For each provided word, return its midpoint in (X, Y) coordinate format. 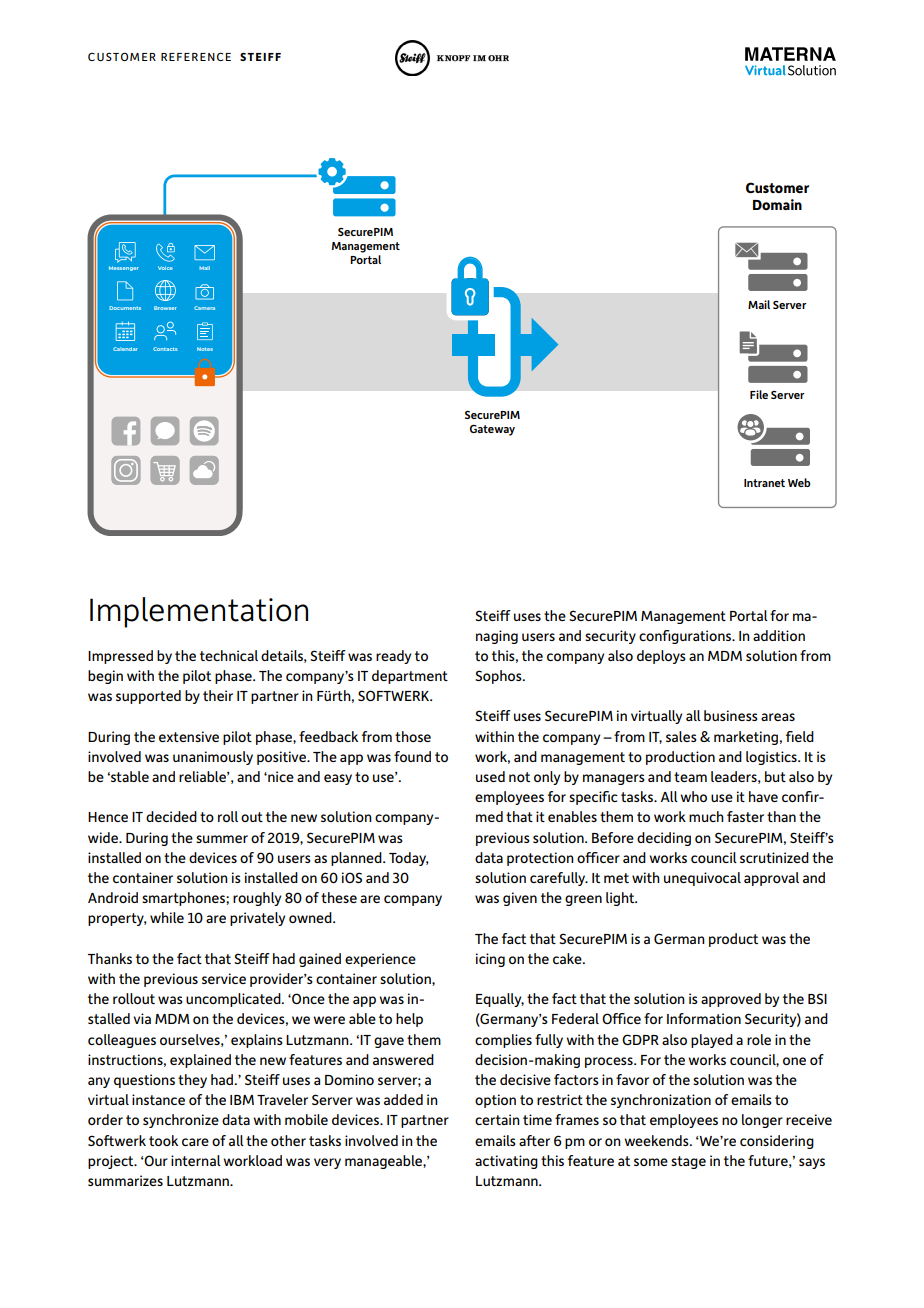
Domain (777, 204)
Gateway (492, 430)
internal (196, 1160)
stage (688, 1162)
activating (506, 1162)
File (759, 394)
